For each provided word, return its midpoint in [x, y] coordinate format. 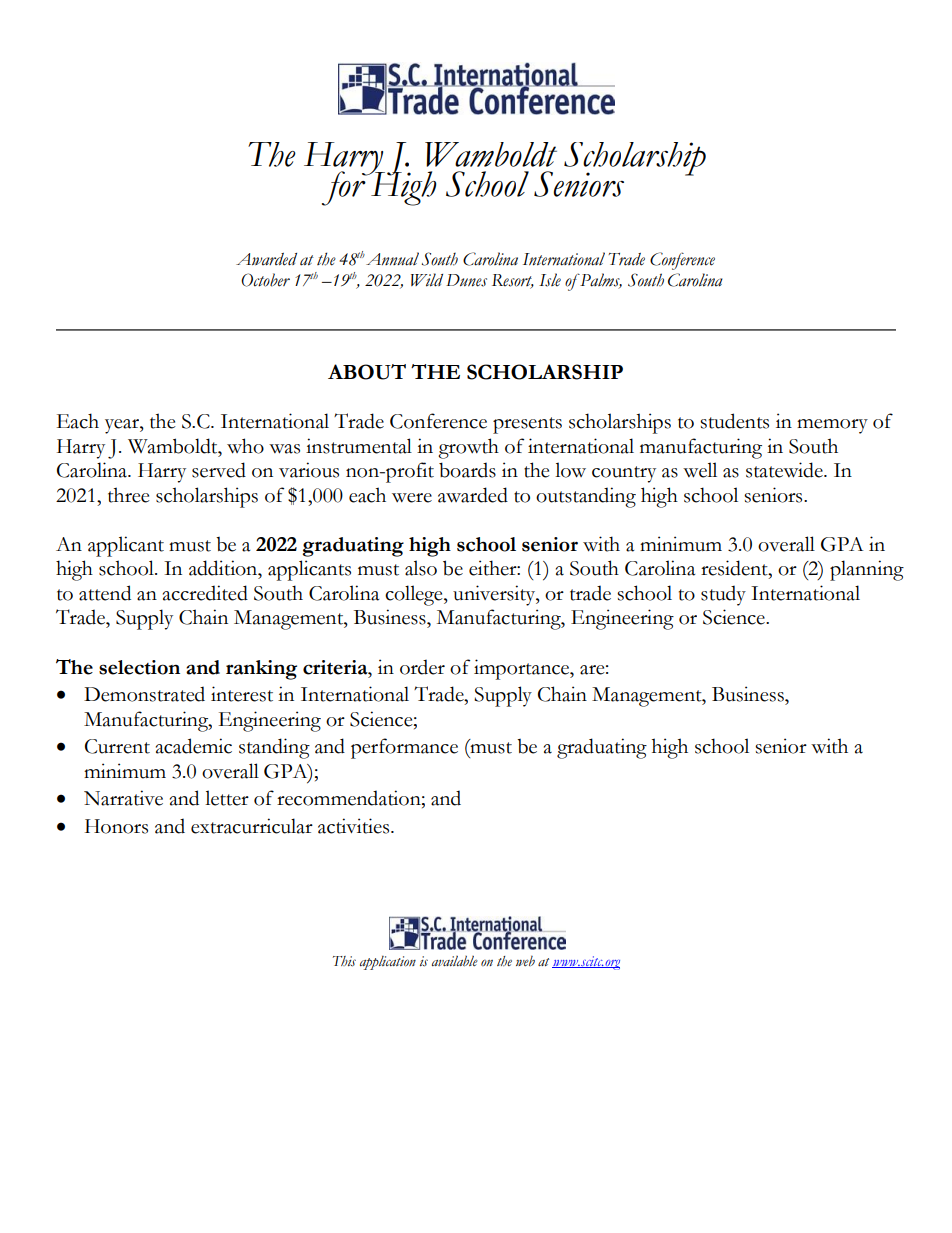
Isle [550, 280]
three [129, 495]
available [455, 961]
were [412, 498]
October [265, 280]
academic [194, 746]
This [344, 961]
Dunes [466, 280]
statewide [785, 470]
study [723, 595]
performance [404, 748]
